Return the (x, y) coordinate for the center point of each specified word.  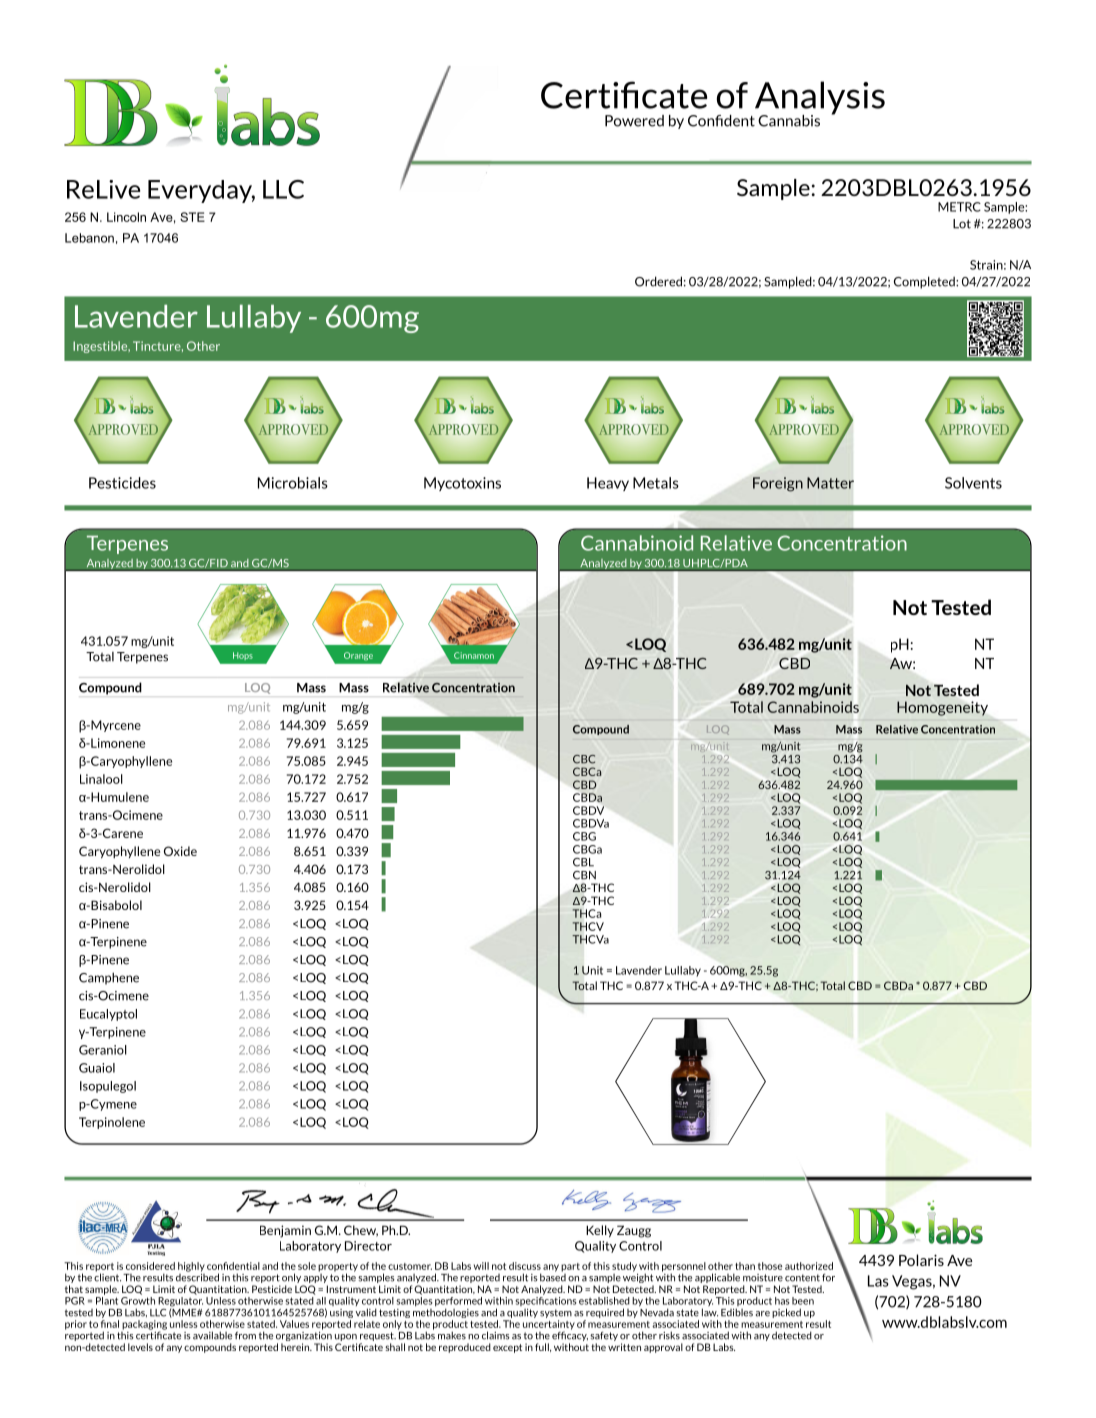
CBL (583, 862)
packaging (144, 1326)
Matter (830, 483)
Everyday (201, 191)
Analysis (820, 99)
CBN (584, 875)
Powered (634, 121)
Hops (243, 656)
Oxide (180, 851)
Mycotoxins (462, 484)
